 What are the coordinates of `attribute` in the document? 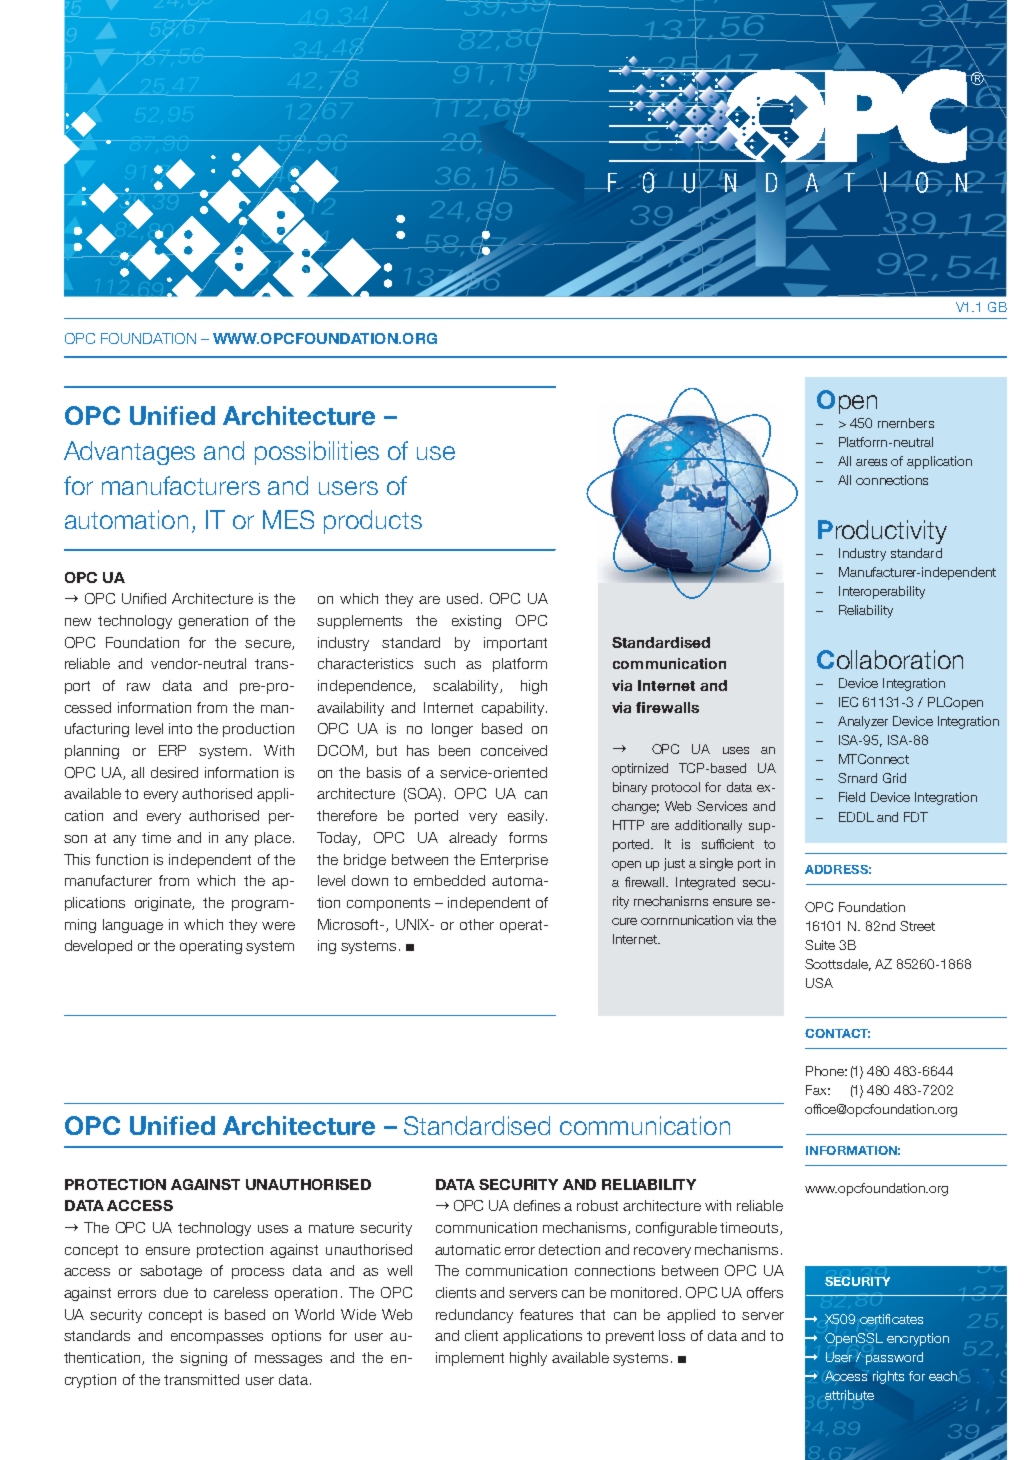 It's located at (849, 1395).
